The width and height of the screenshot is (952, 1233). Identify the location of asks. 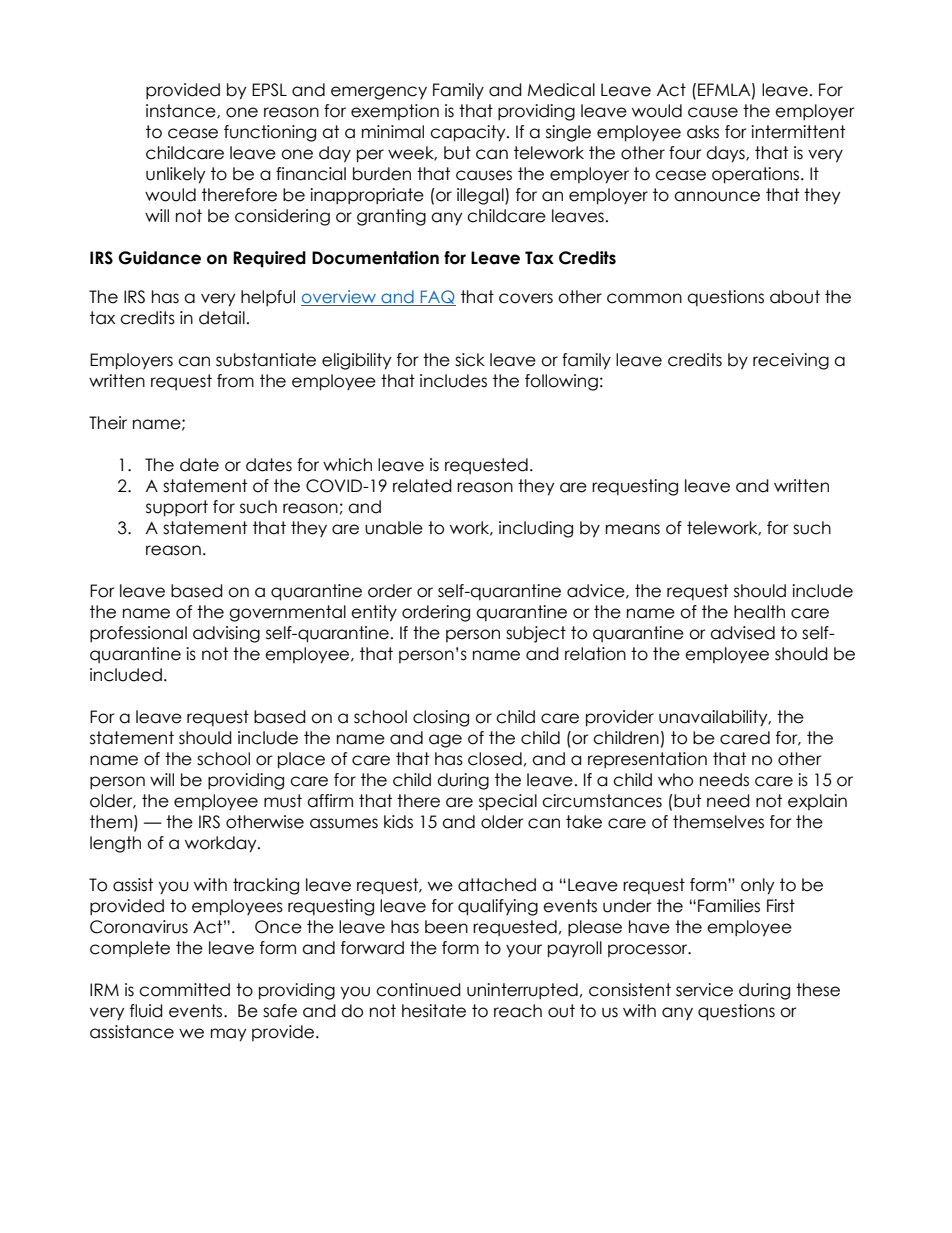
(703, 132).
